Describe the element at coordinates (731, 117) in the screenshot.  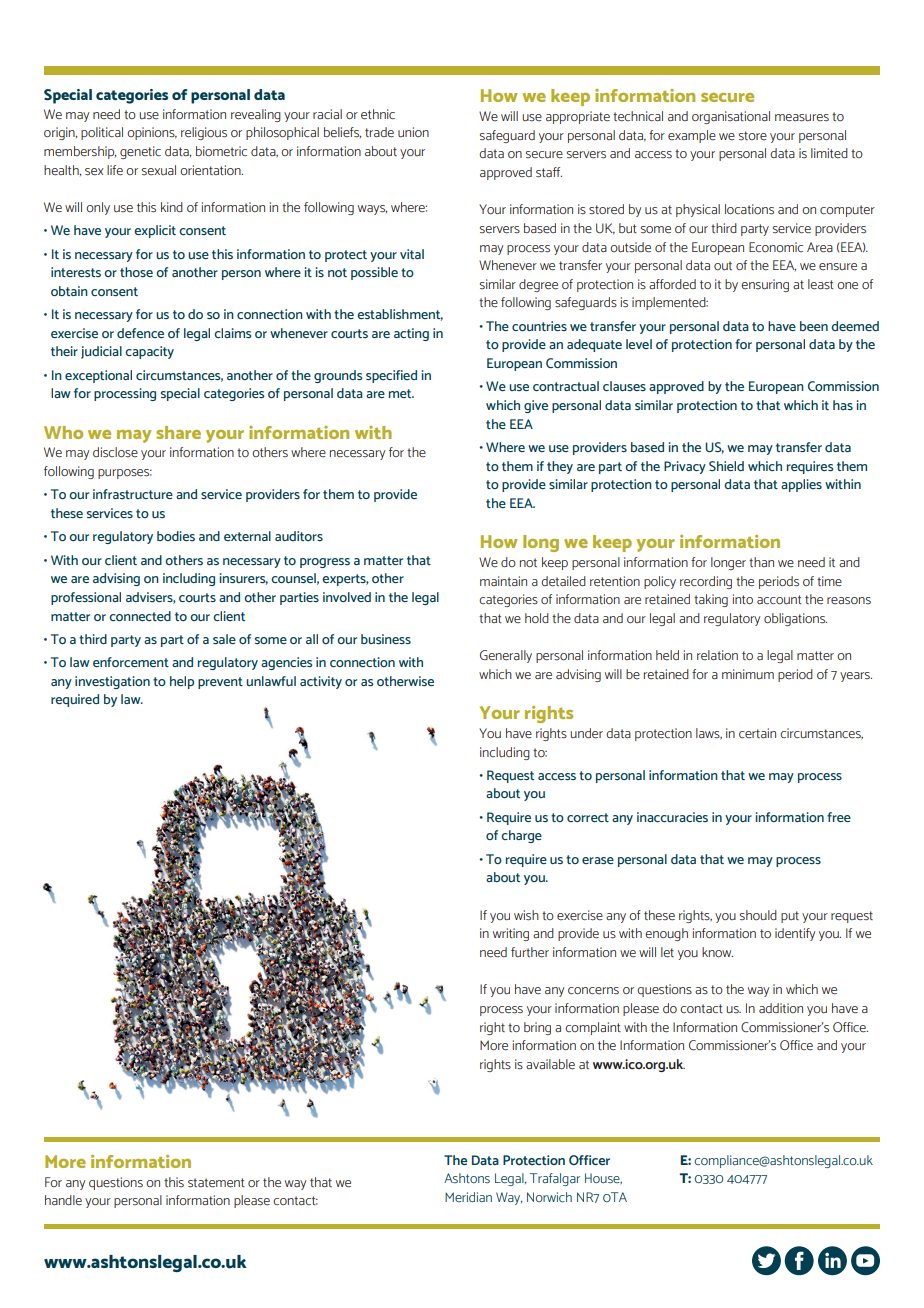
I see `organisational` at that location.
